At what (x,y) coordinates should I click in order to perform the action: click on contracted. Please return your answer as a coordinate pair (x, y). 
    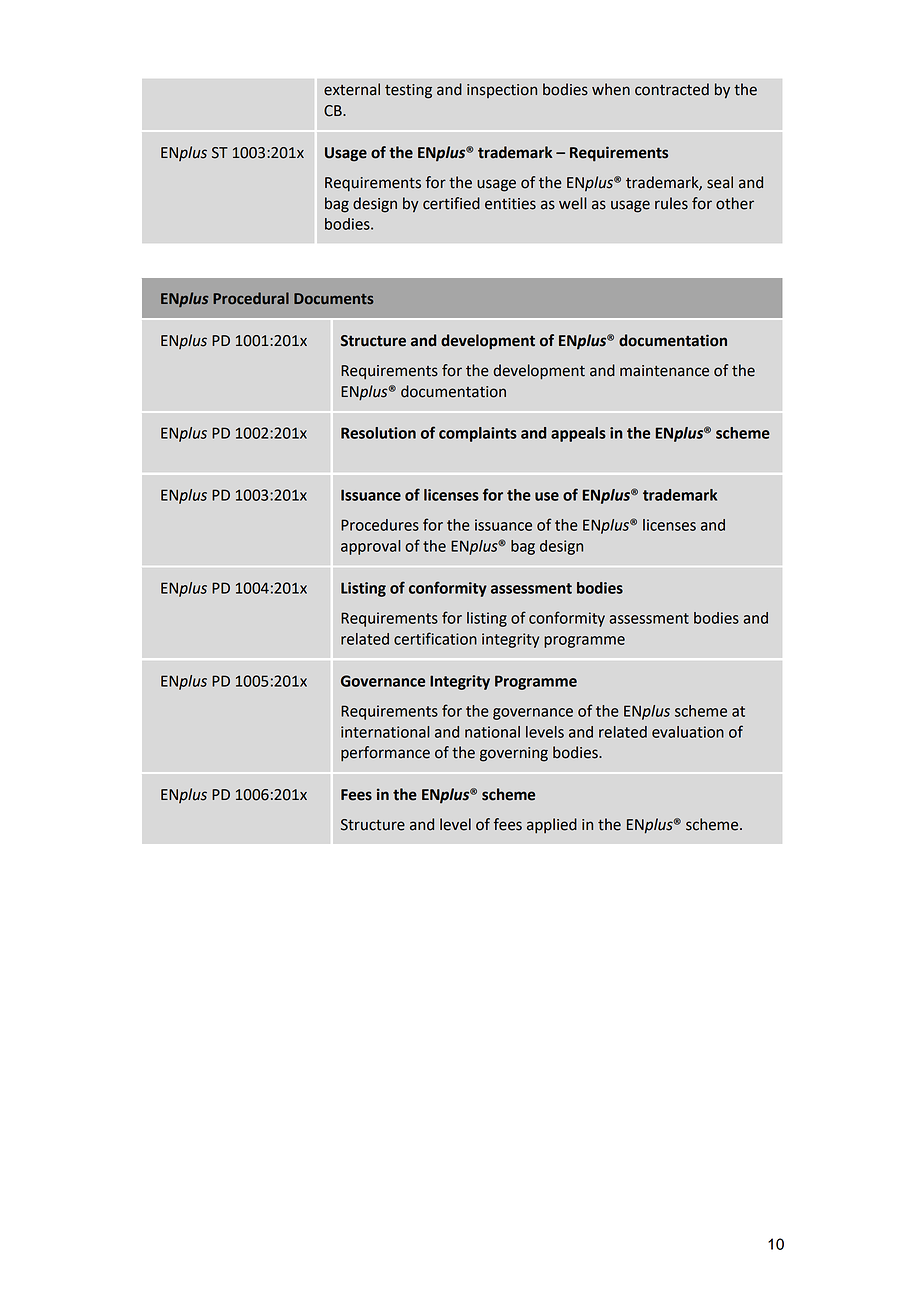
    Looking at the image, I should click on (672, 89).
